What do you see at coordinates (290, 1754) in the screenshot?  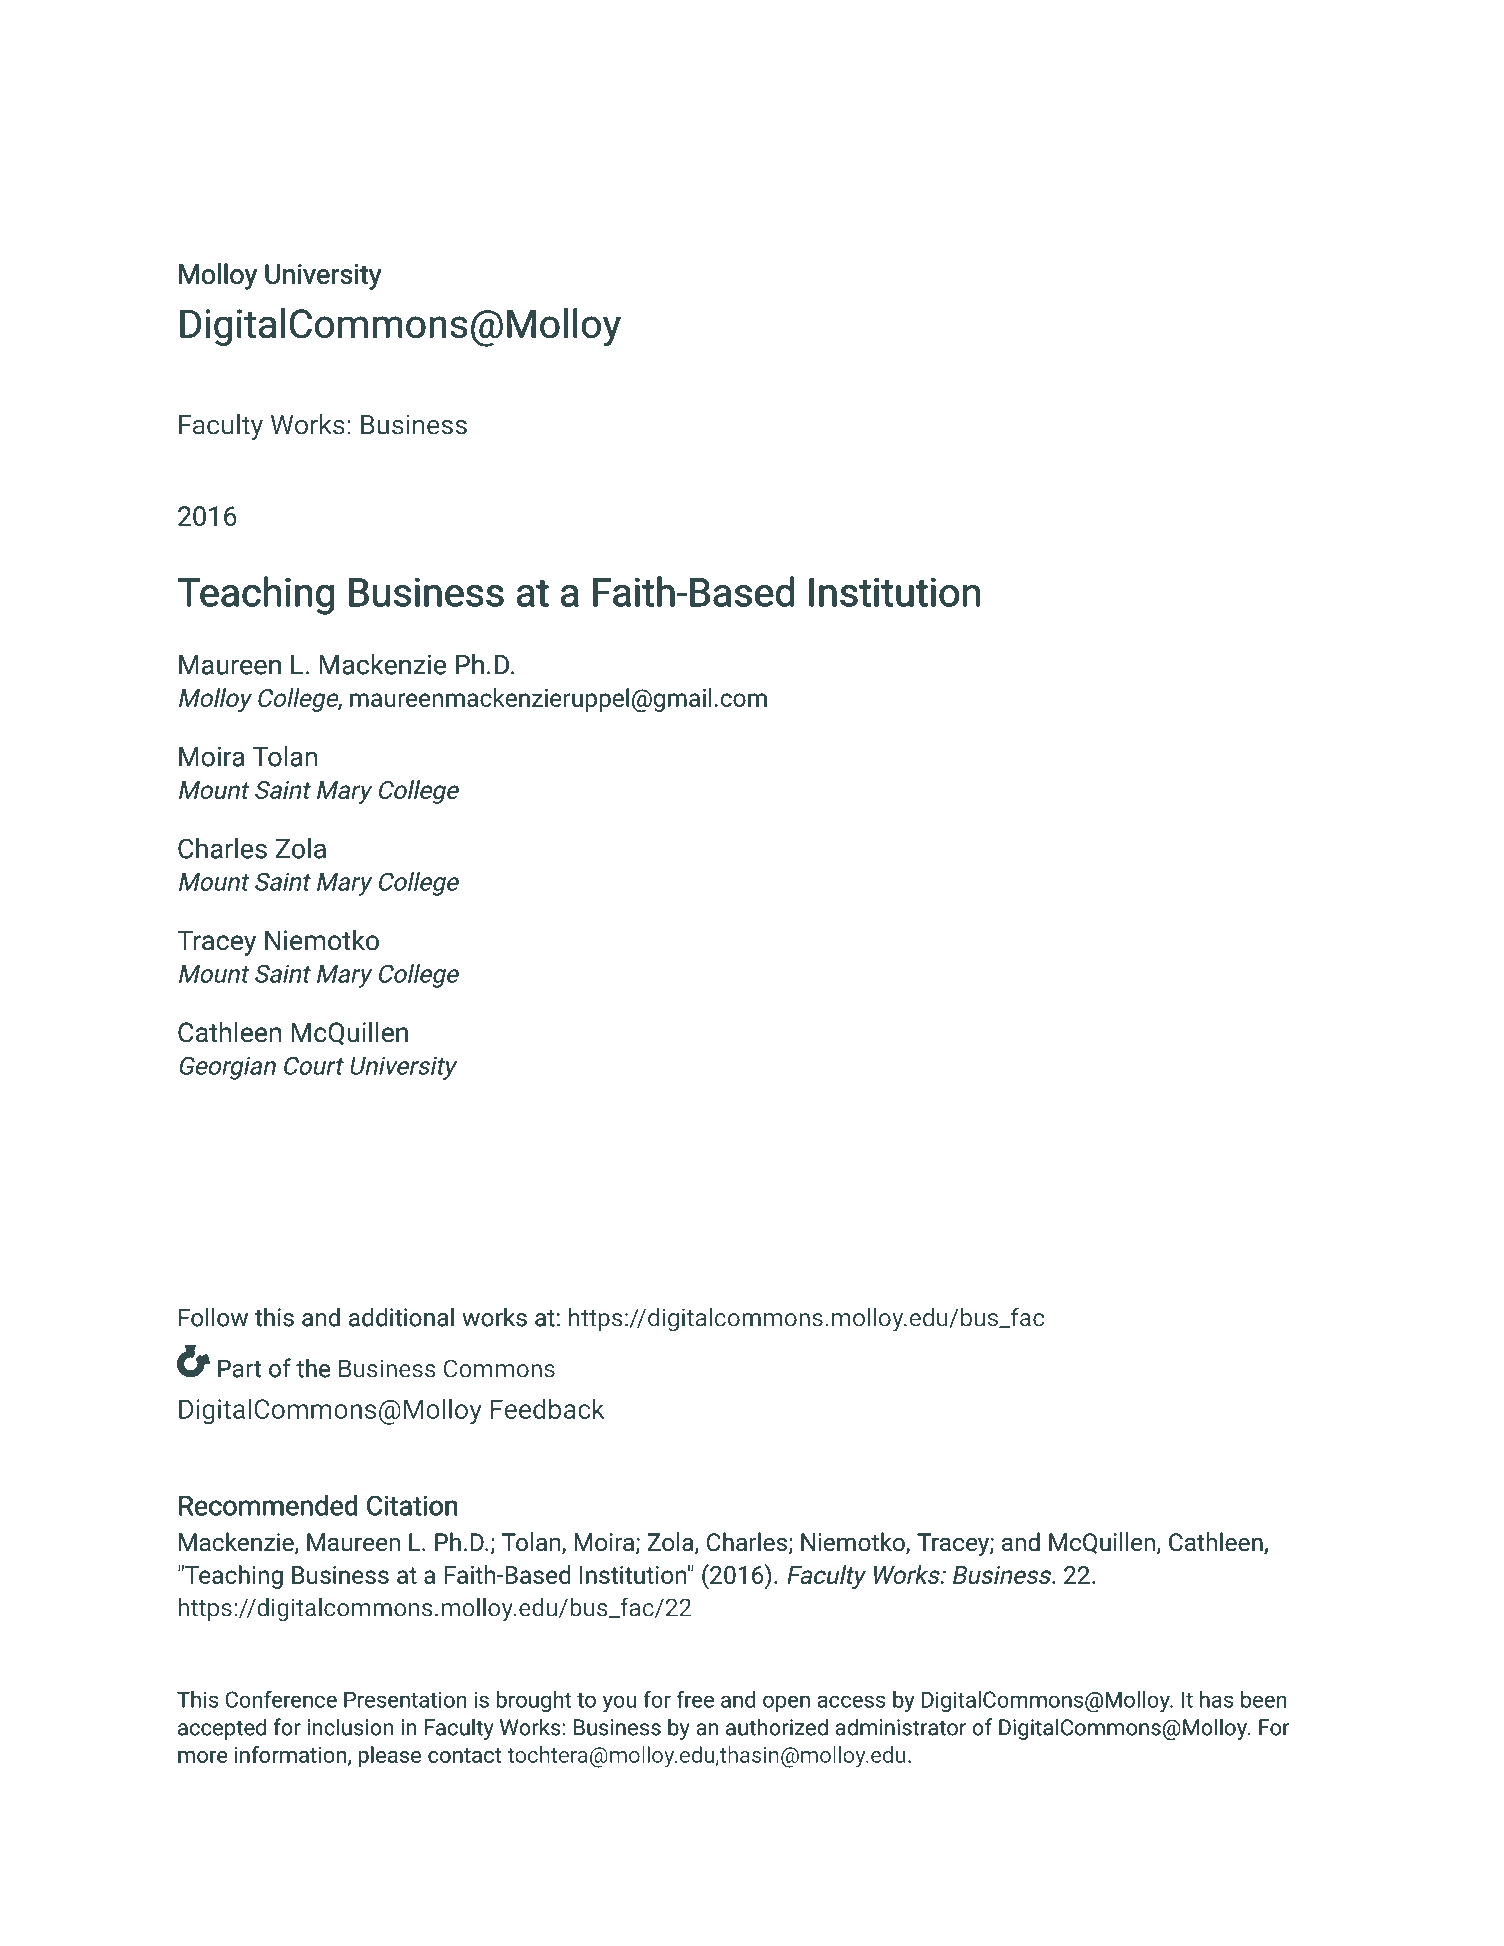 I see `information` at bounding box center [290, 1754].
